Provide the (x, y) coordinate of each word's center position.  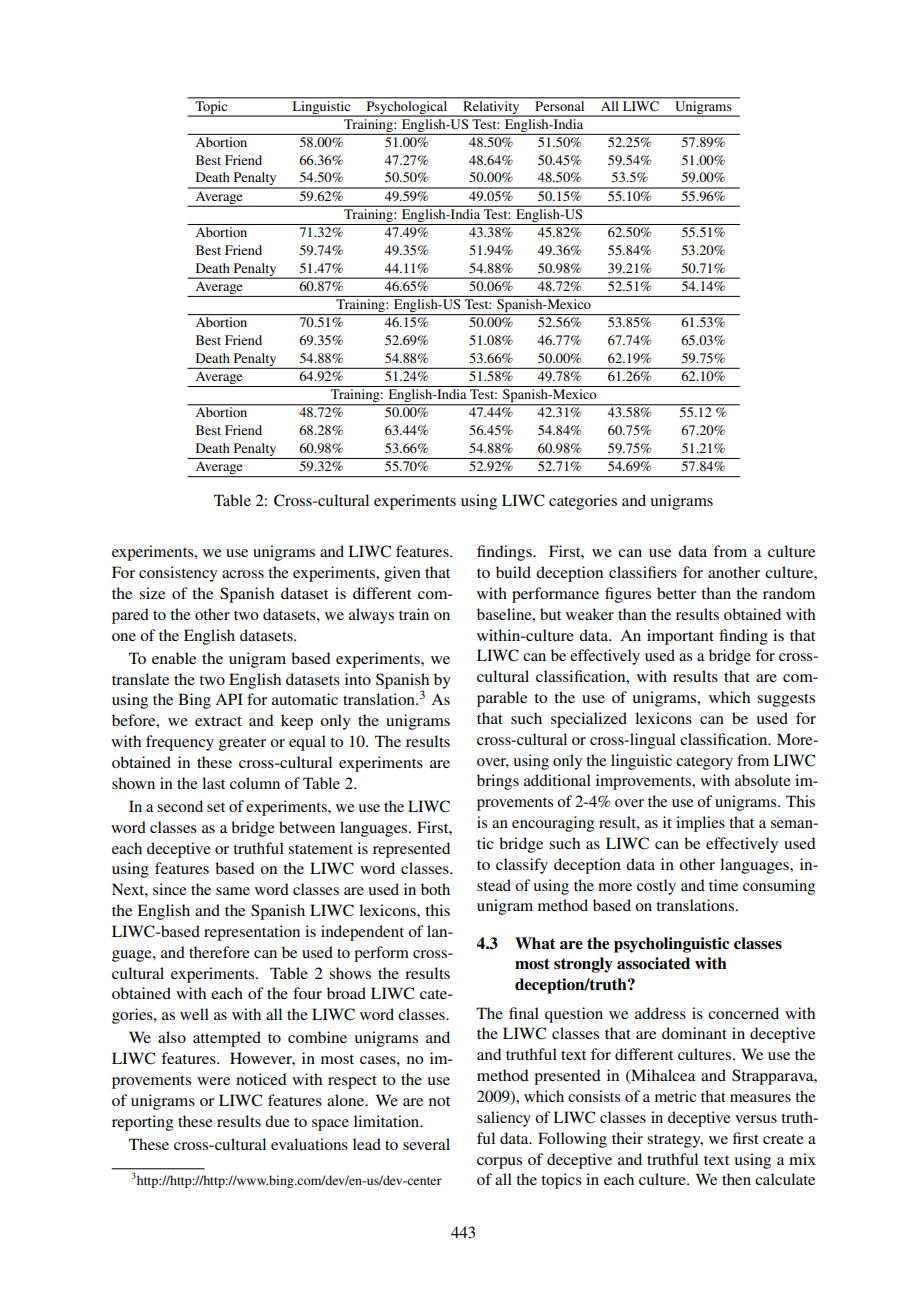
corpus (499, 1163)
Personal (560, 104)
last (213, 783)
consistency (178, 574)
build (513, 572)
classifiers (643, 572)
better (676, 593)
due (277, 1121)
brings (498, 782)
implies (700, 824)
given (402, 574)
